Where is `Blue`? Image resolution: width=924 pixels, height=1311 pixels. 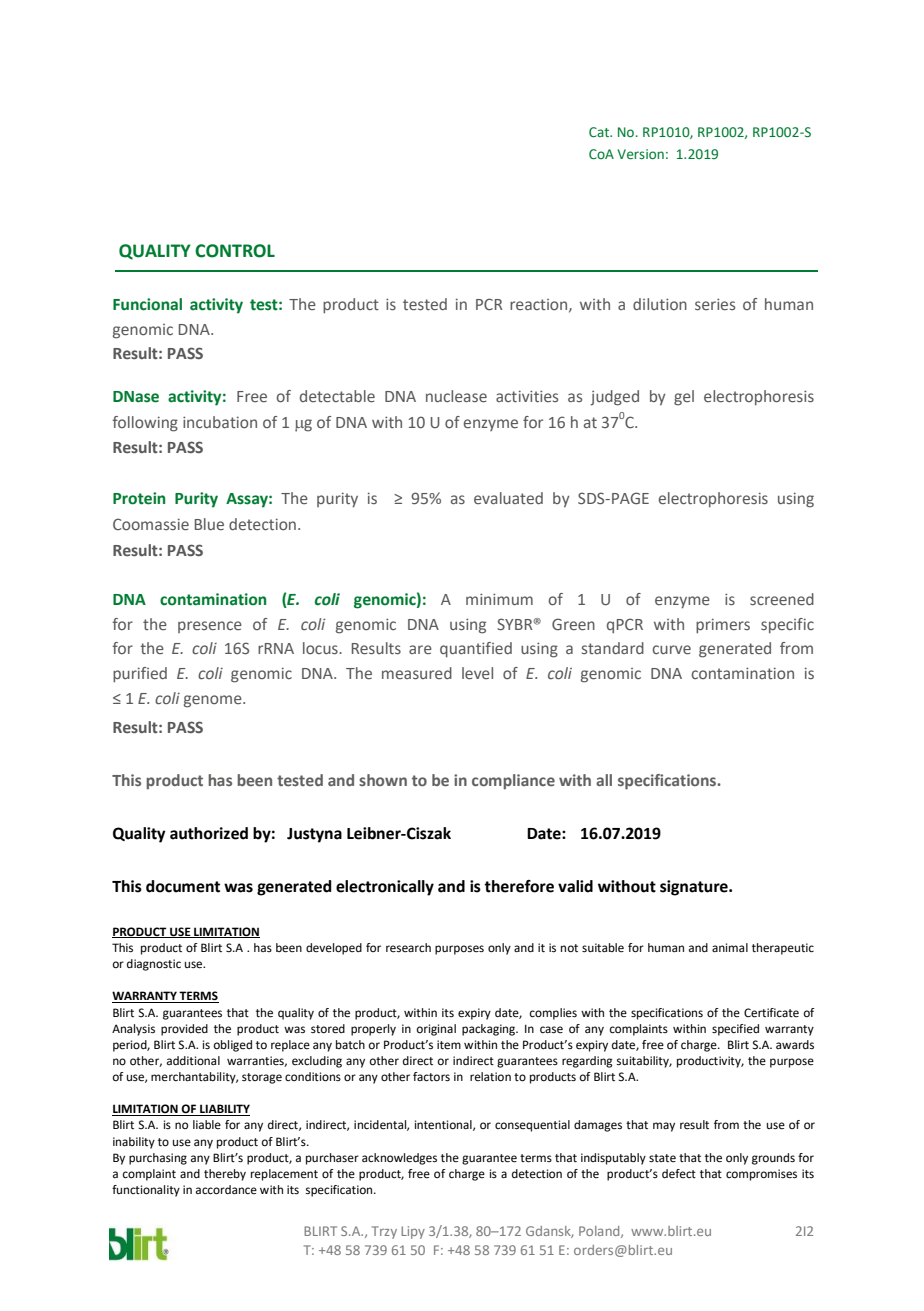
Blue is located at coordinates (209, 524).
